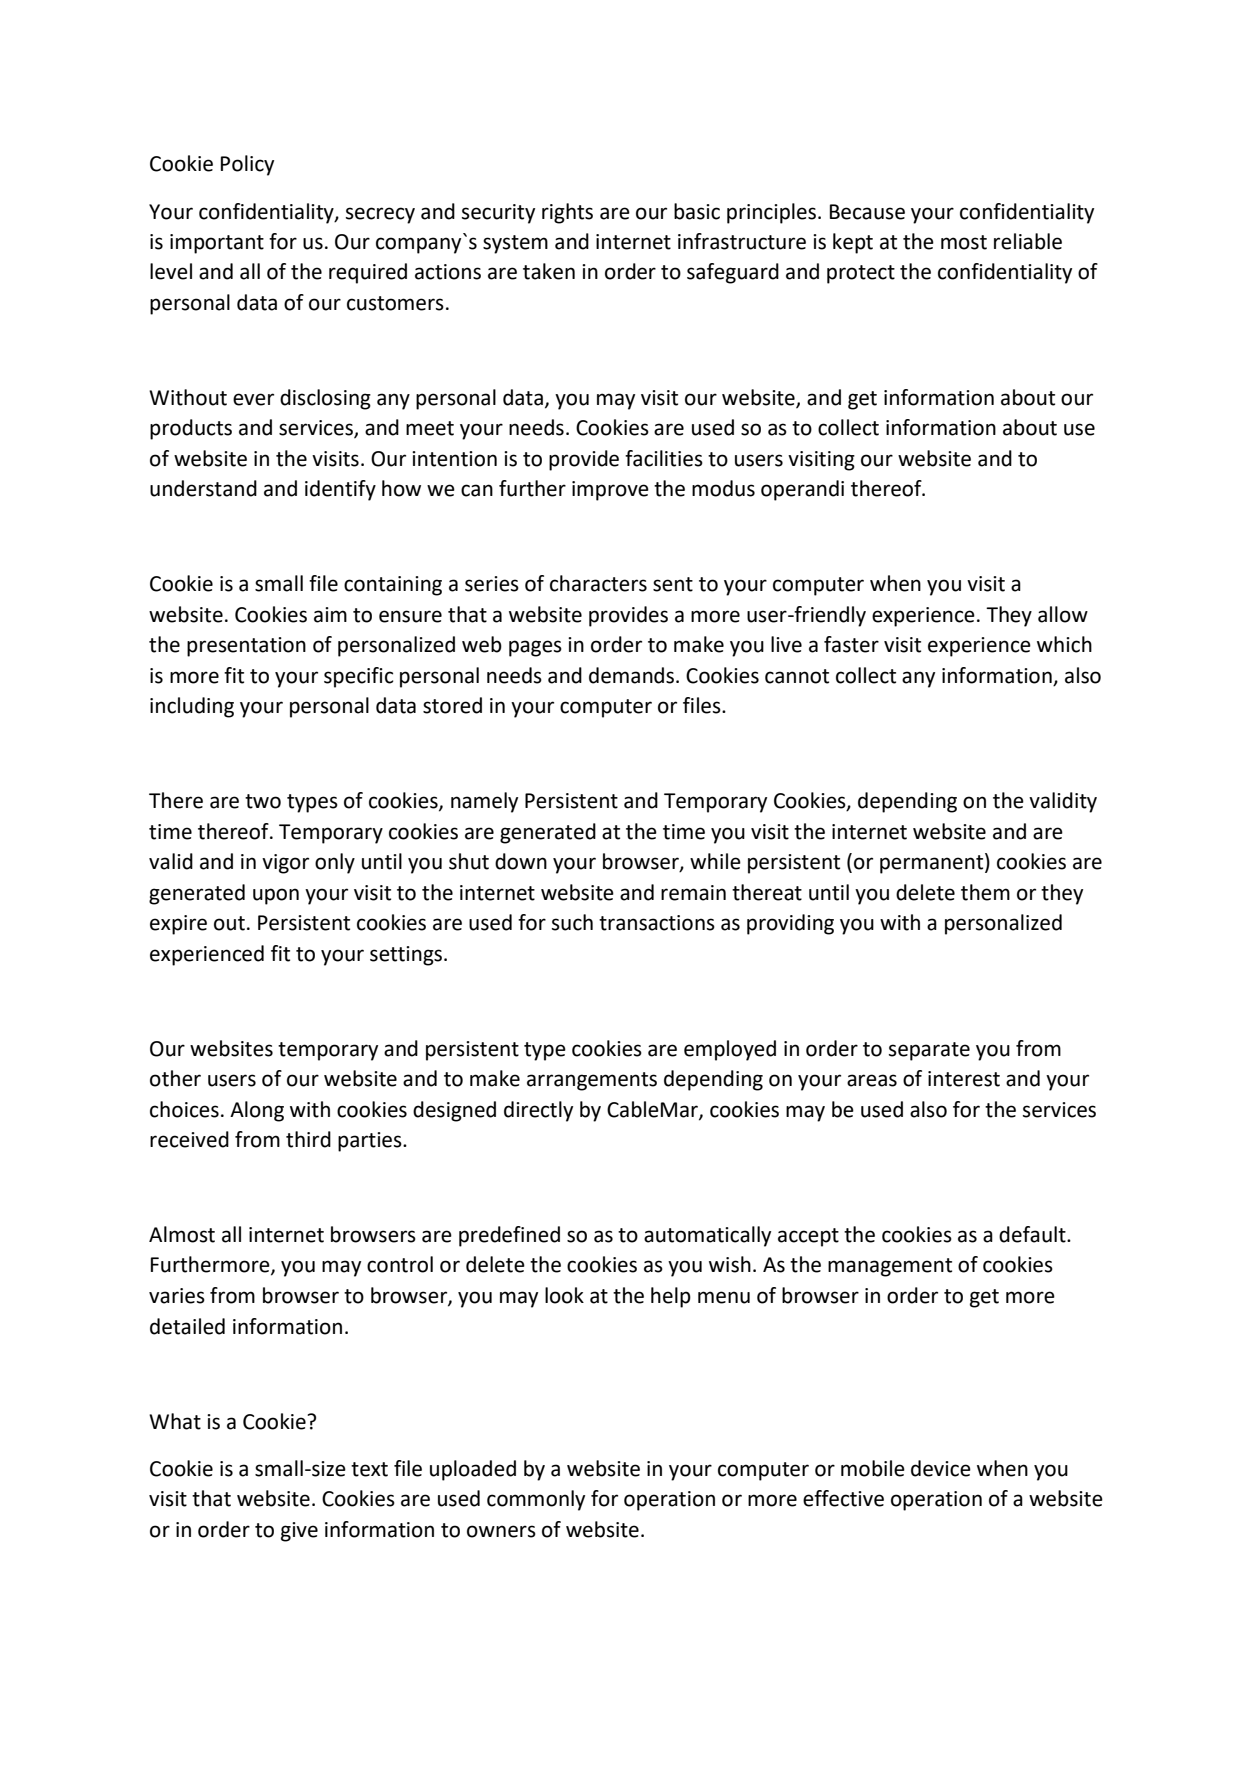  Describe the element at coordinates (285, 864) in the image. I see `vigor` at that location.
